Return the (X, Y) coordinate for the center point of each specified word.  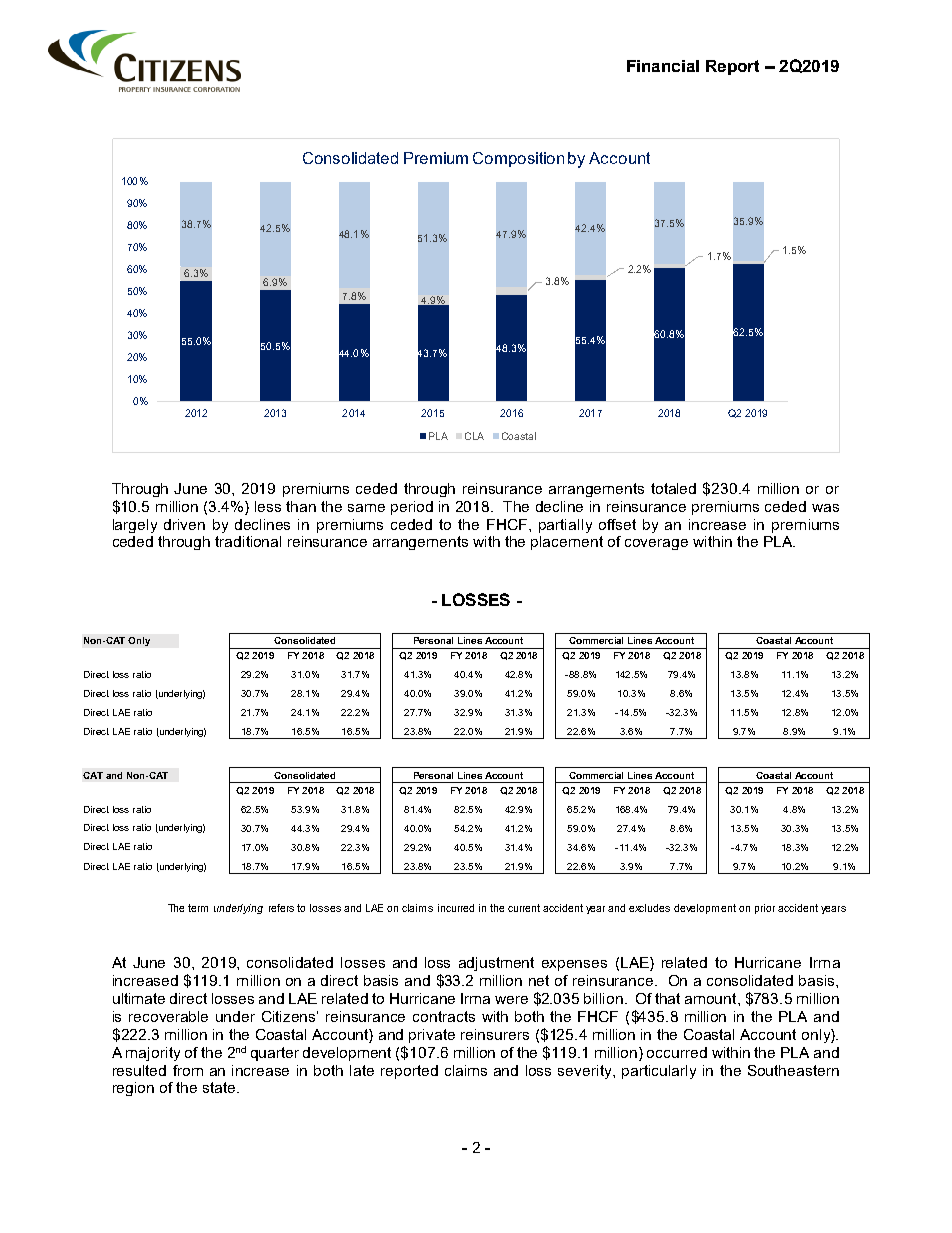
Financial (663, 66)
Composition (518, 159)
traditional (248, 541)
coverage (656, 544)
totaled (673, 488)
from (188, 1070)
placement (567, 543)
